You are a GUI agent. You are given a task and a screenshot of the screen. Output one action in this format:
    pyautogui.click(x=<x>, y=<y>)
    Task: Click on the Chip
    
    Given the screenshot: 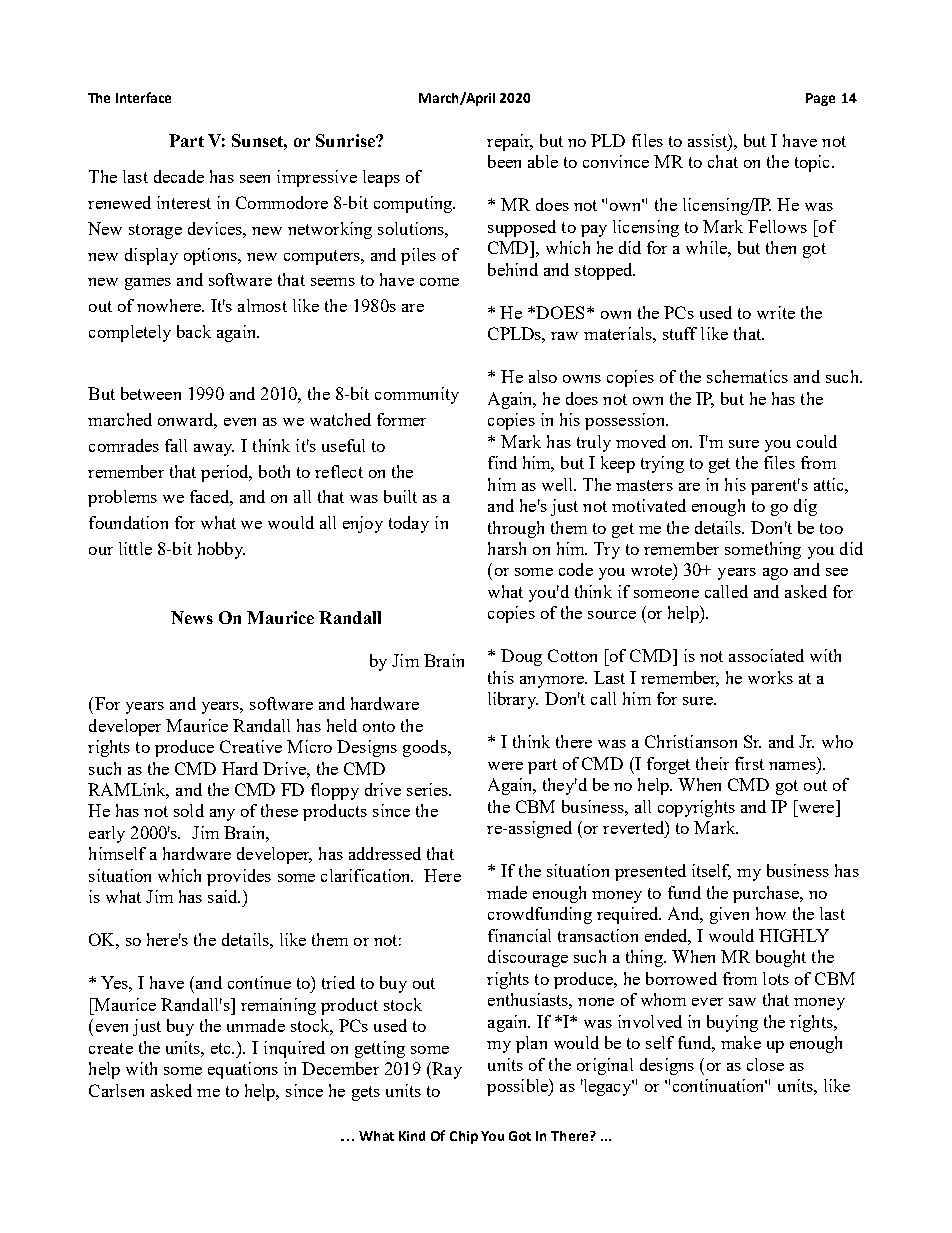 What is the action you would take?
    pyautogui.click(x=464, y=1137)
